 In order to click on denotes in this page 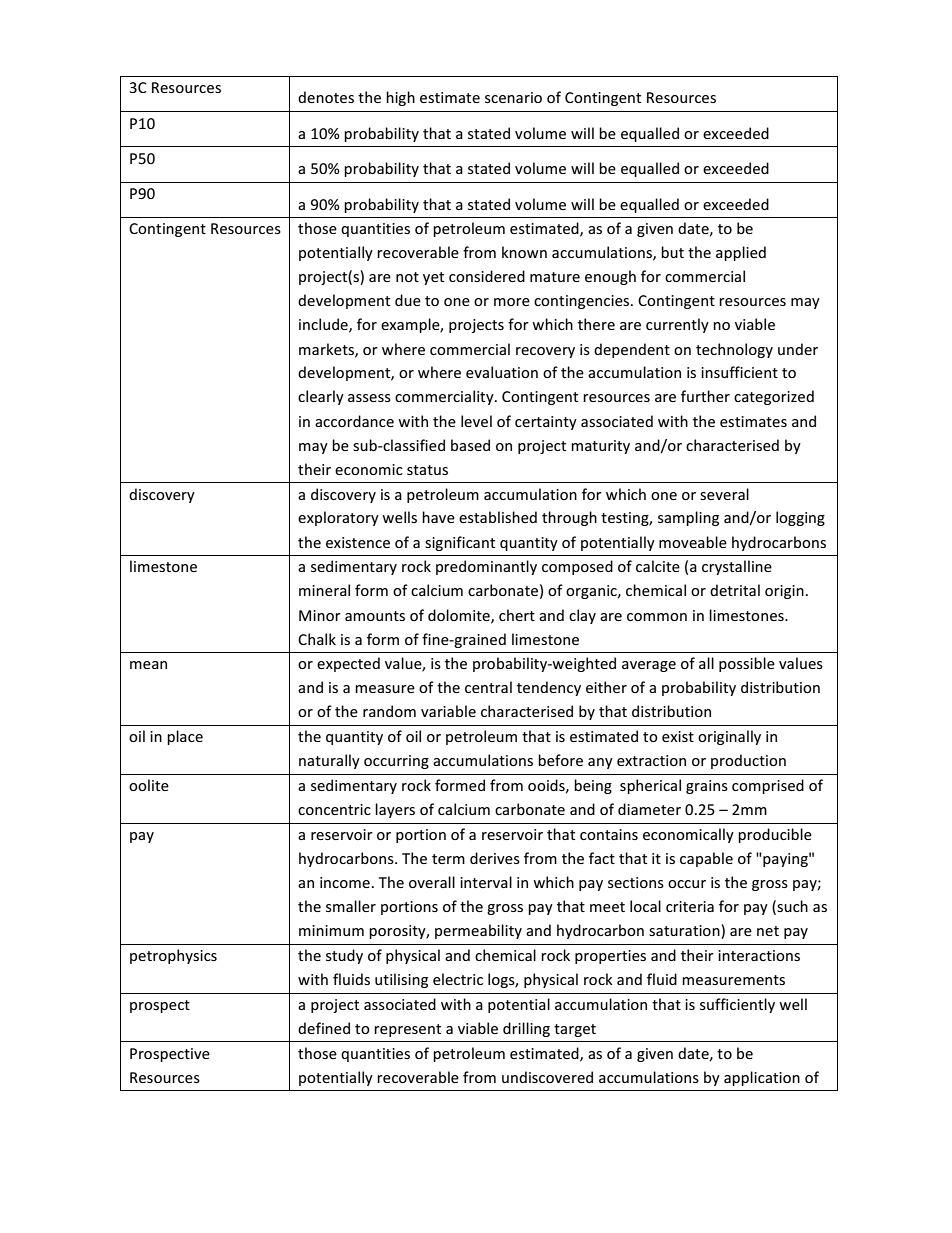, I will do `click(326, 97)`.
